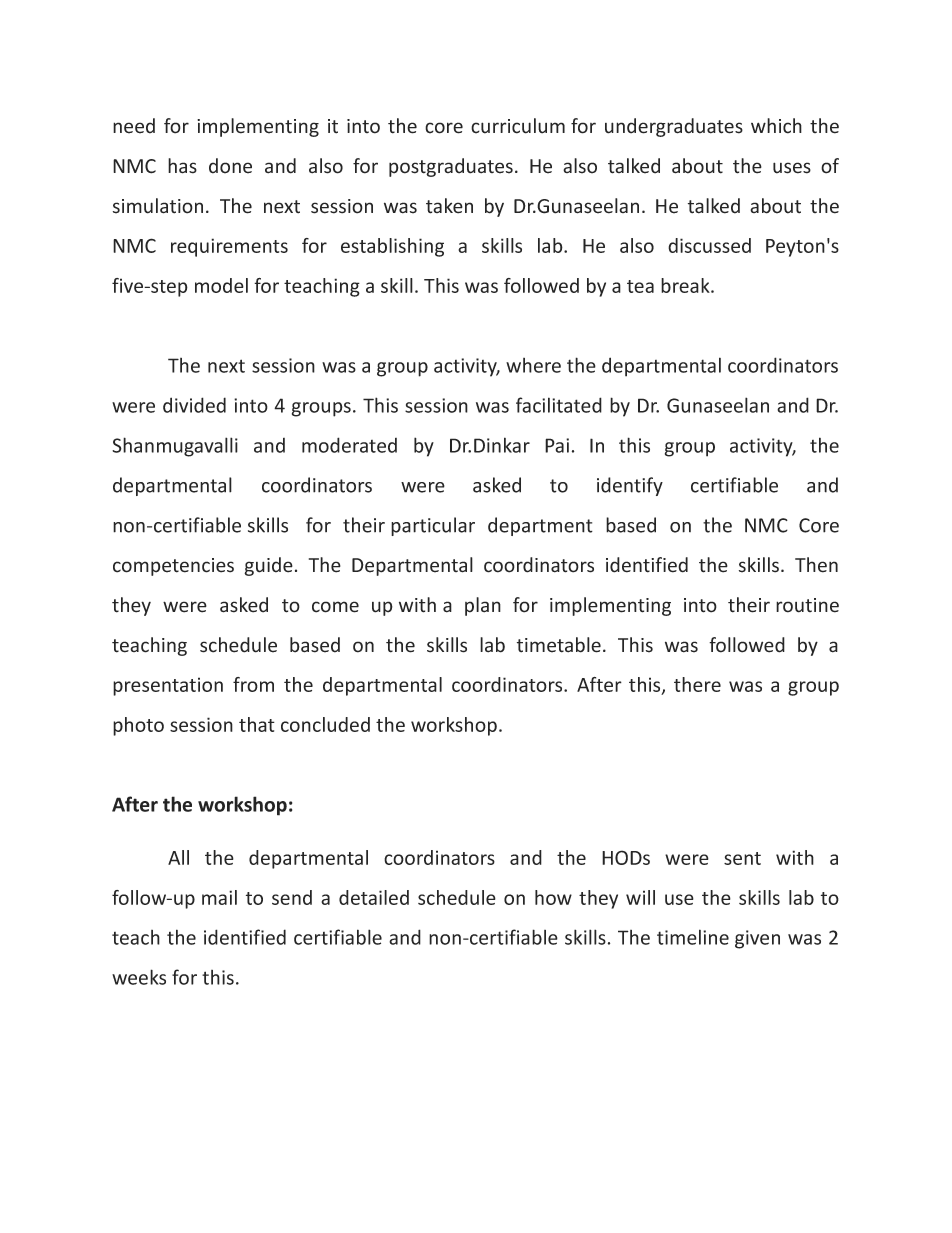 This screenshot has width=952, height=1233. What do you see at coordinates (257, 724) in the screenshot?
I see `that` at bounding box center [257, 724].
